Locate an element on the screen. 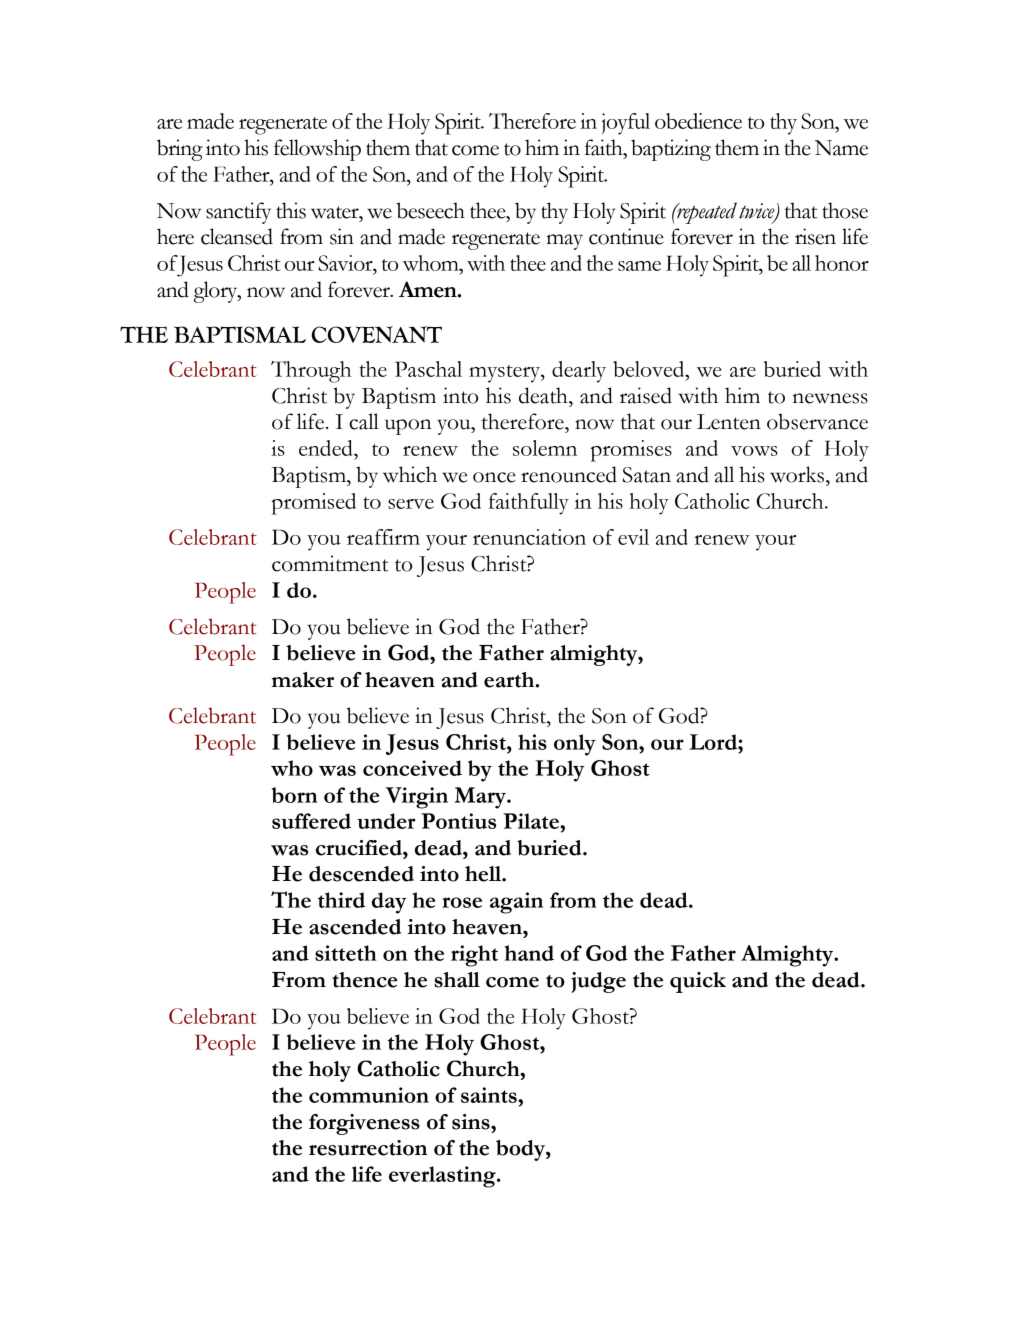 The image size is (1025, 1326). fellowship is located at coordinates (317, 150).
